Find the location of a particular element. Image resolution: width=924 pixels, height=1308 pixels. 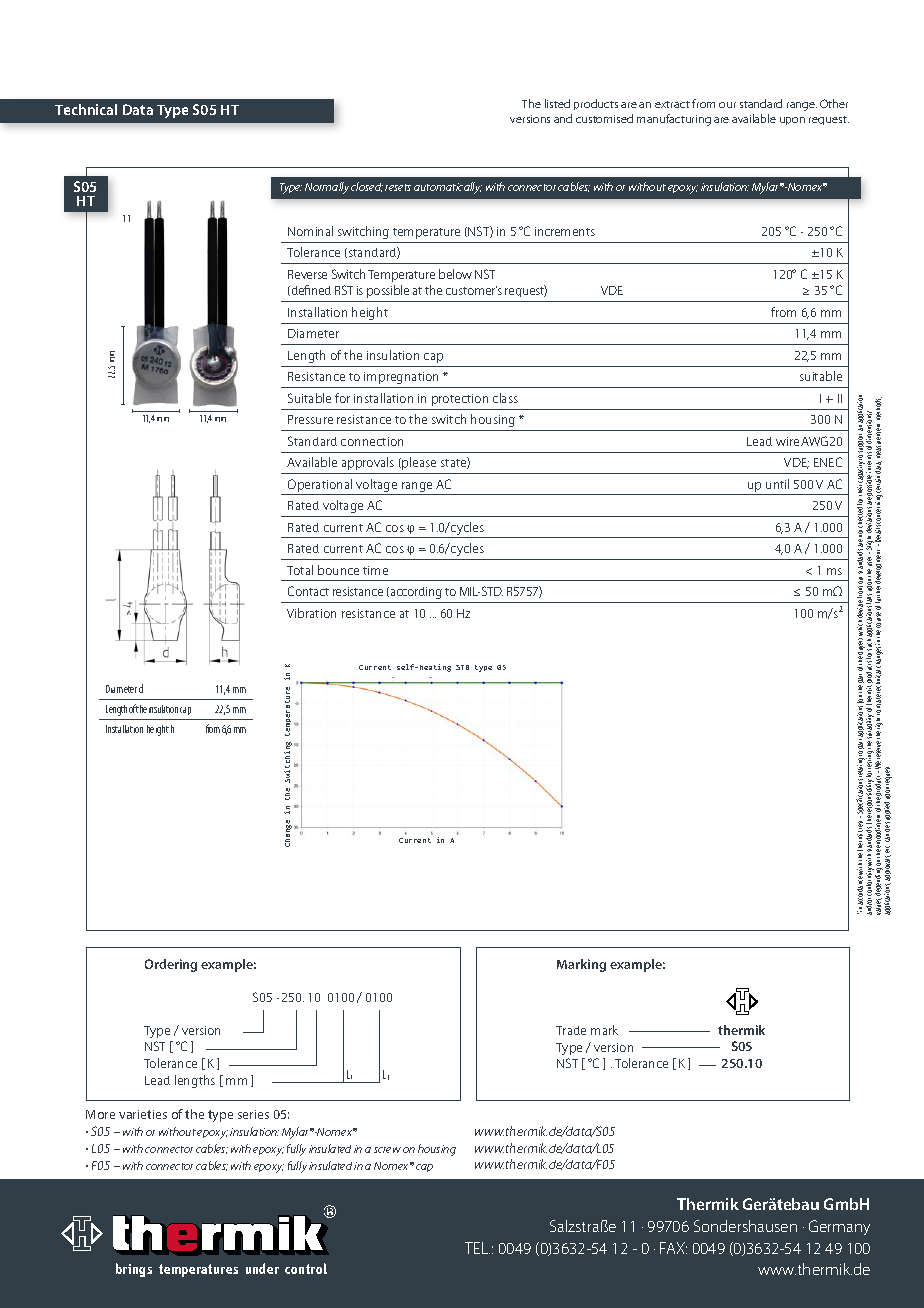

automatically is located at coordinates (448, 188).
